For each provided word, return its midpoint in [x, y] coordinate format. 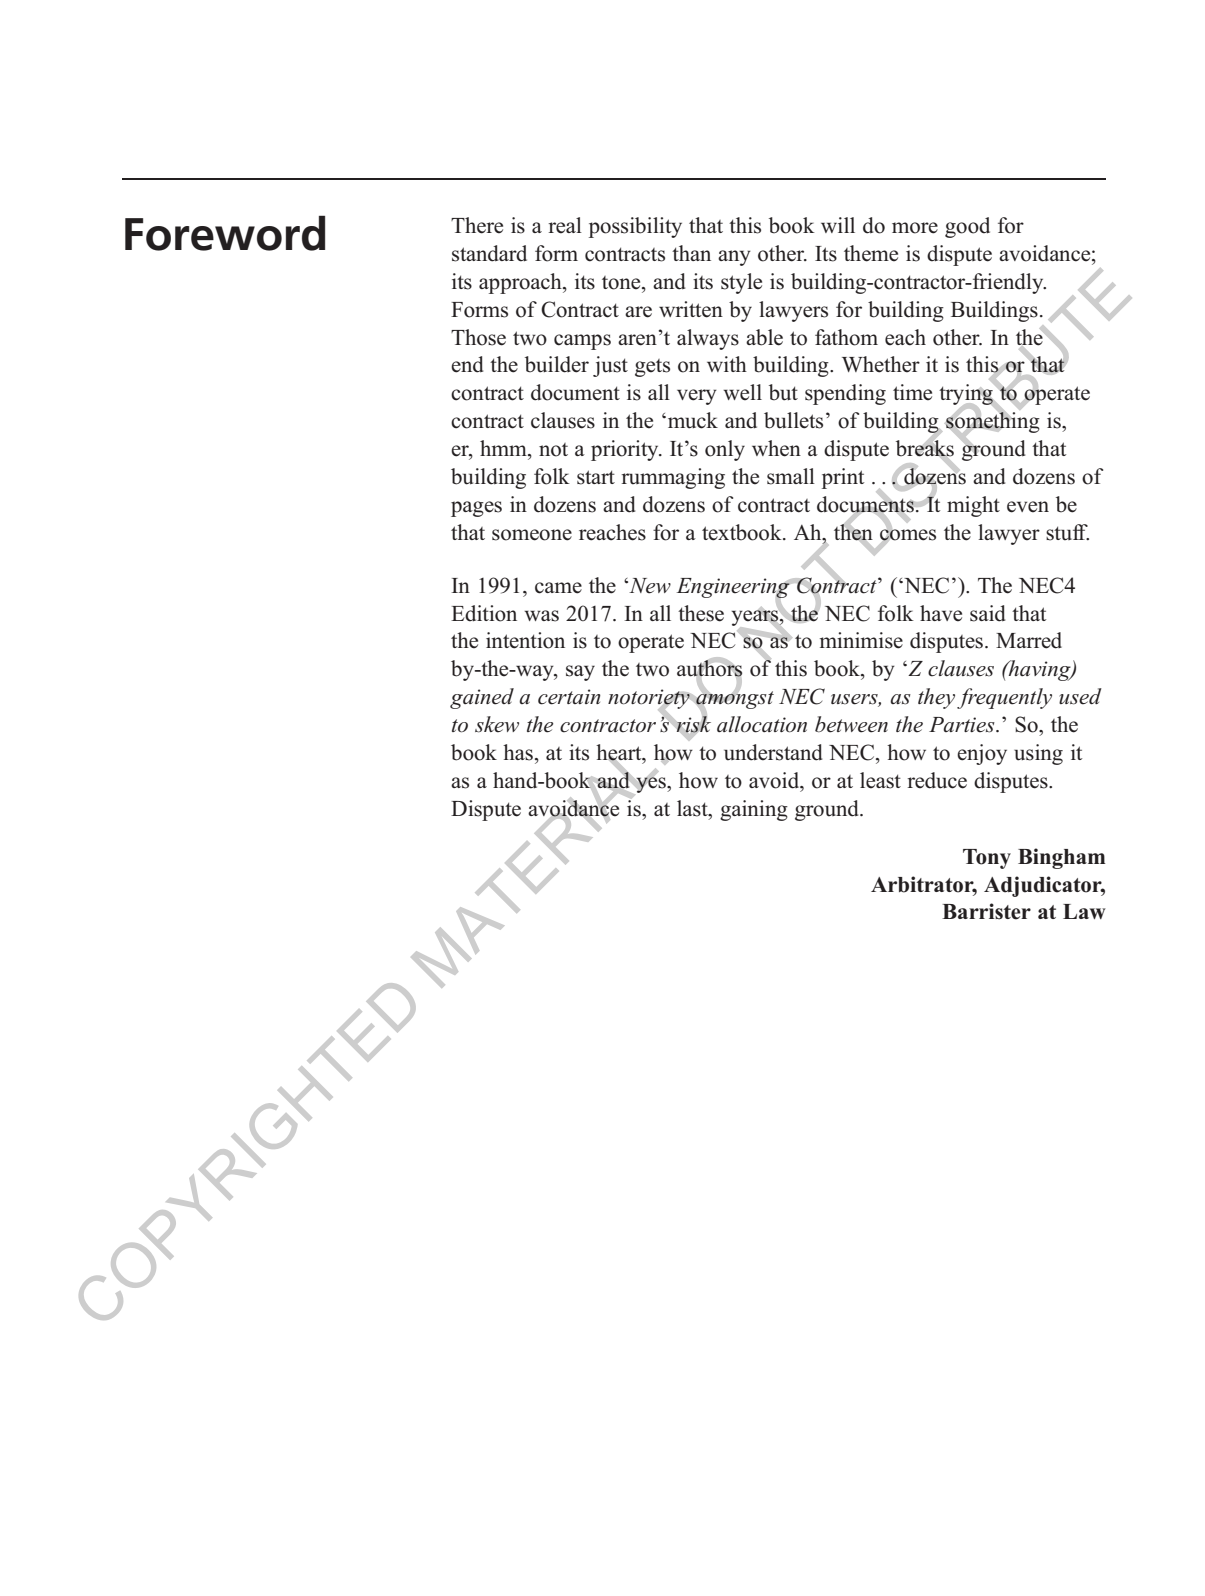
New [649, 586]
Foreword [225, 233]
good [967, 227]
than [691, 253]
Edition [484, 613]
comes [908, 534]
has [518, 752]
